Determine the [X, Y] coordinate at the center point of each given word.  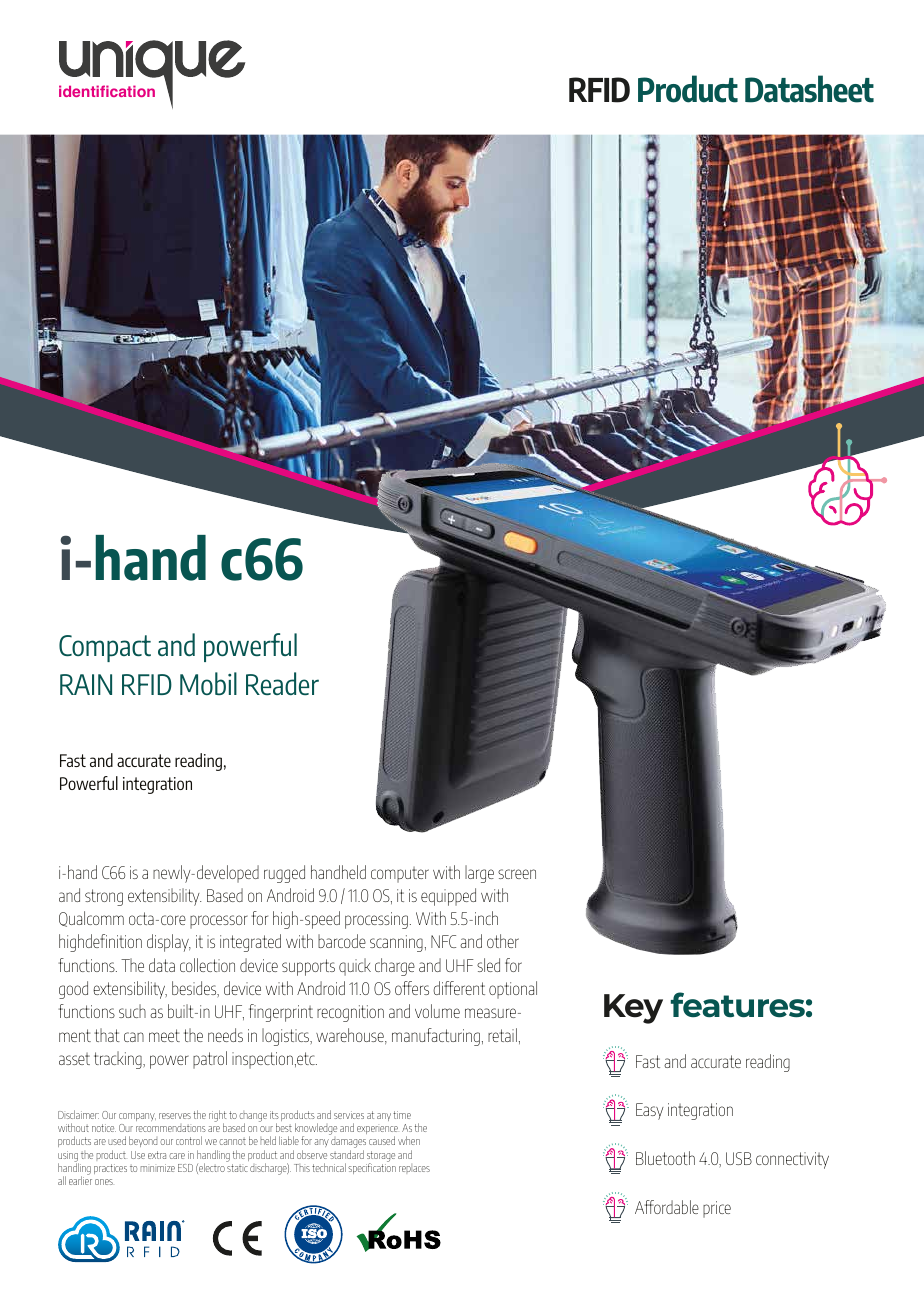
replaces [414, 1169]
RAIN [86, 684]
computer [400, 875]
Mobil [208, 683]
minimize [157, 1168]
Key [633, 1009]
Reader [282, 683]
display [169, 943]
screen [517, 874]
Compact [105, 648]
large [479, 874]
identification [107, 91]
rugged [284, 874]
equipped [448, 897]
